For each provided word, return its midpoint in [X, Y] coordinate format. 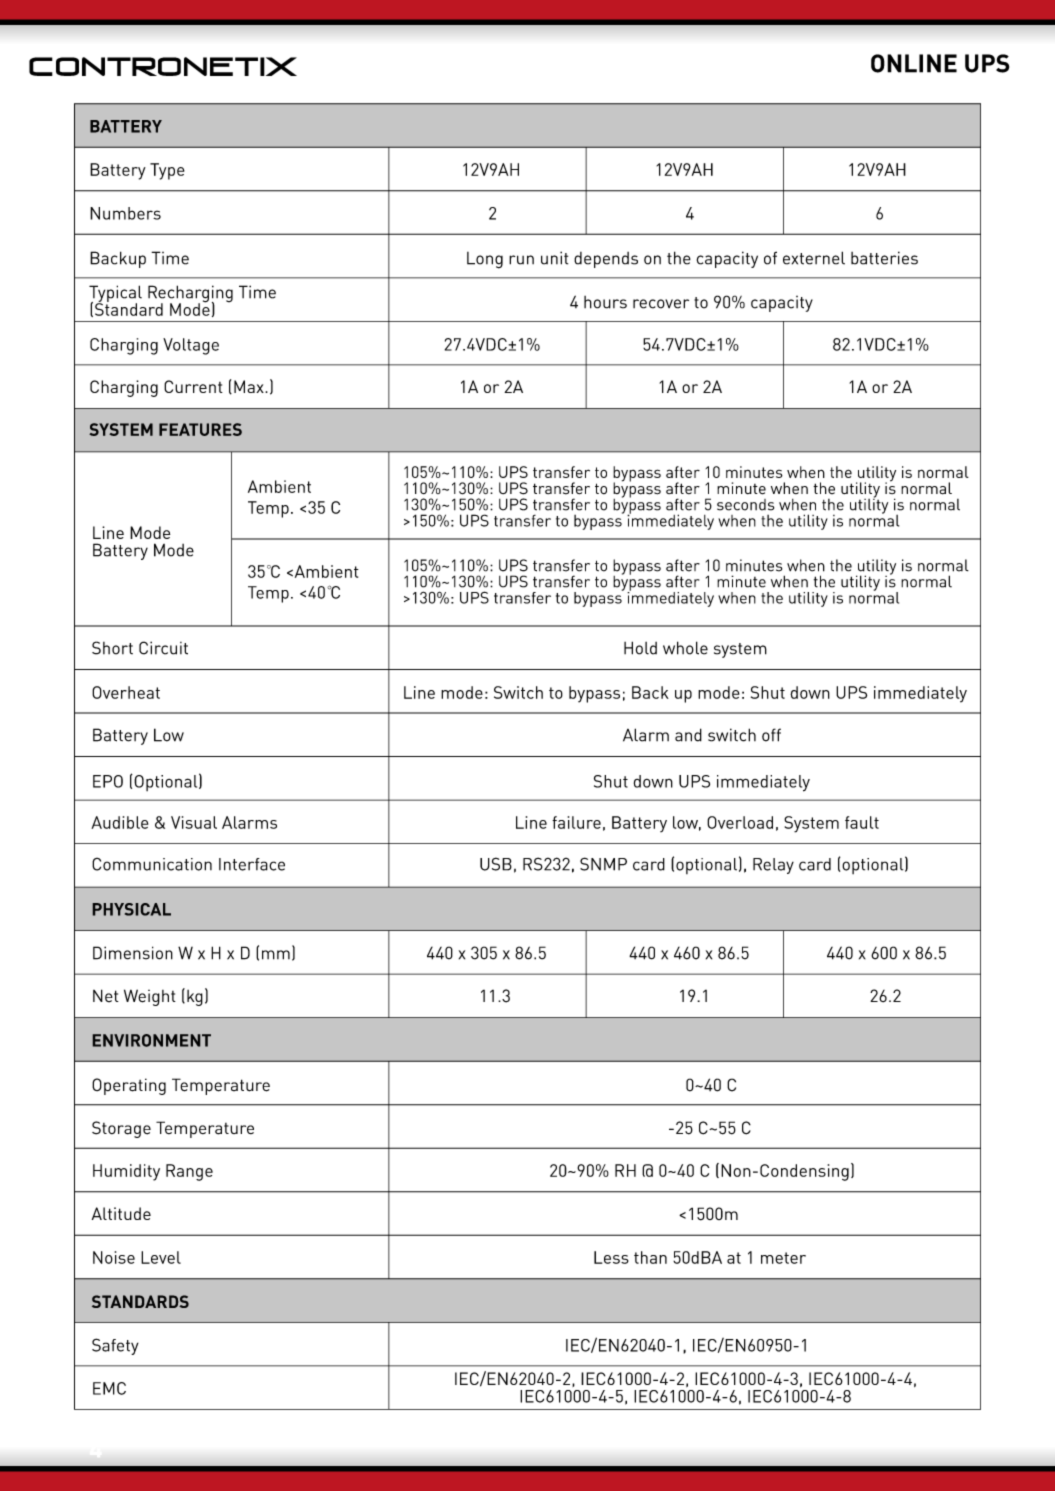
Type [167, 171]
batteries [884, 258]
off [771, 735]
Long [485, 260]
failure [576, 822]
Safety [115, 1346]
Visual [194, 822]
